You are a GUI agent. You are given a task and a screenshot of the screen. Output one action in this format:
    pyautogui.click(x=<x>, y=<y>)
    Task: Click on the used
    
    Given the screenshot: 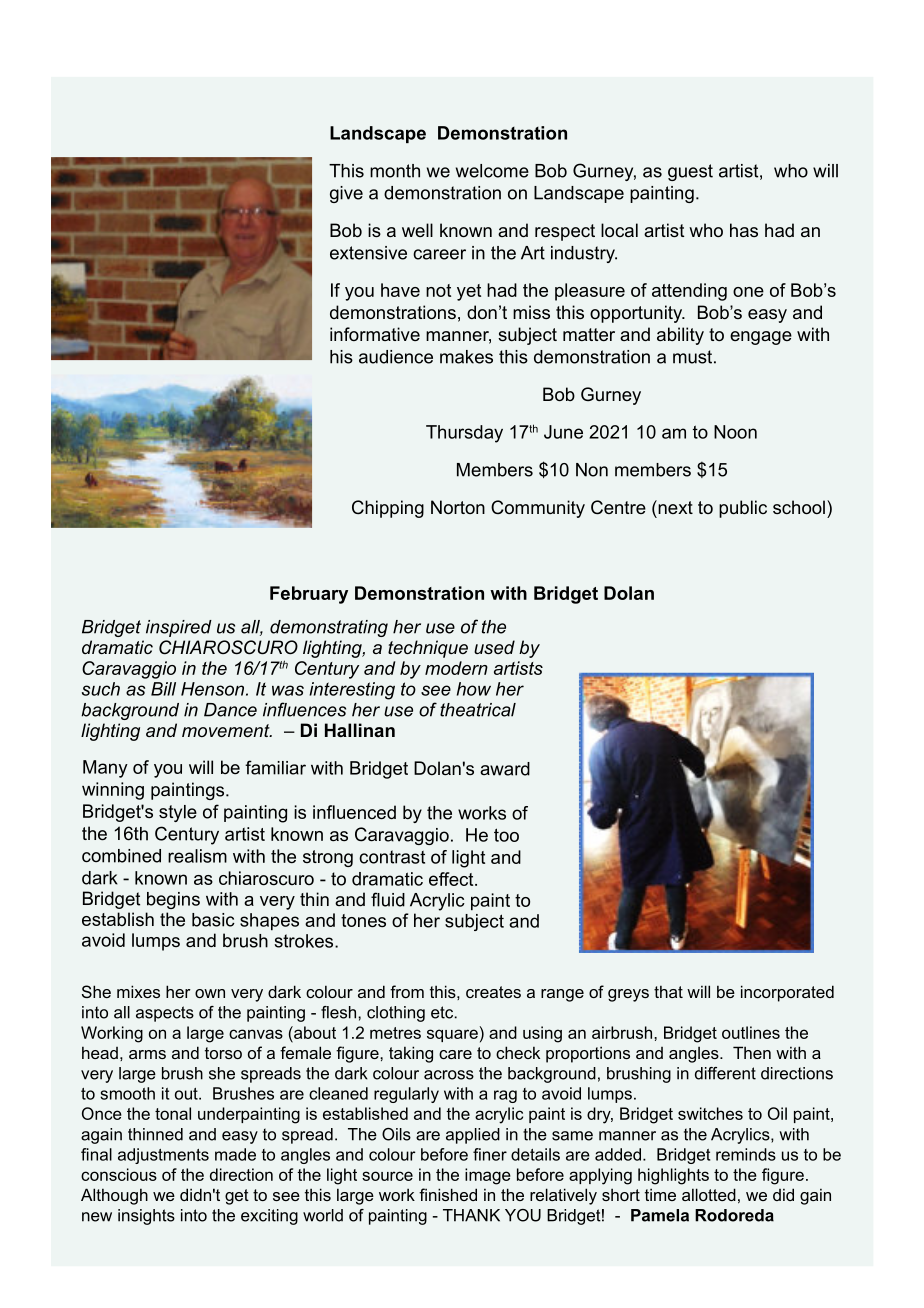 What is the action you would take?
    pyautogui.click(x=494, y=647)
